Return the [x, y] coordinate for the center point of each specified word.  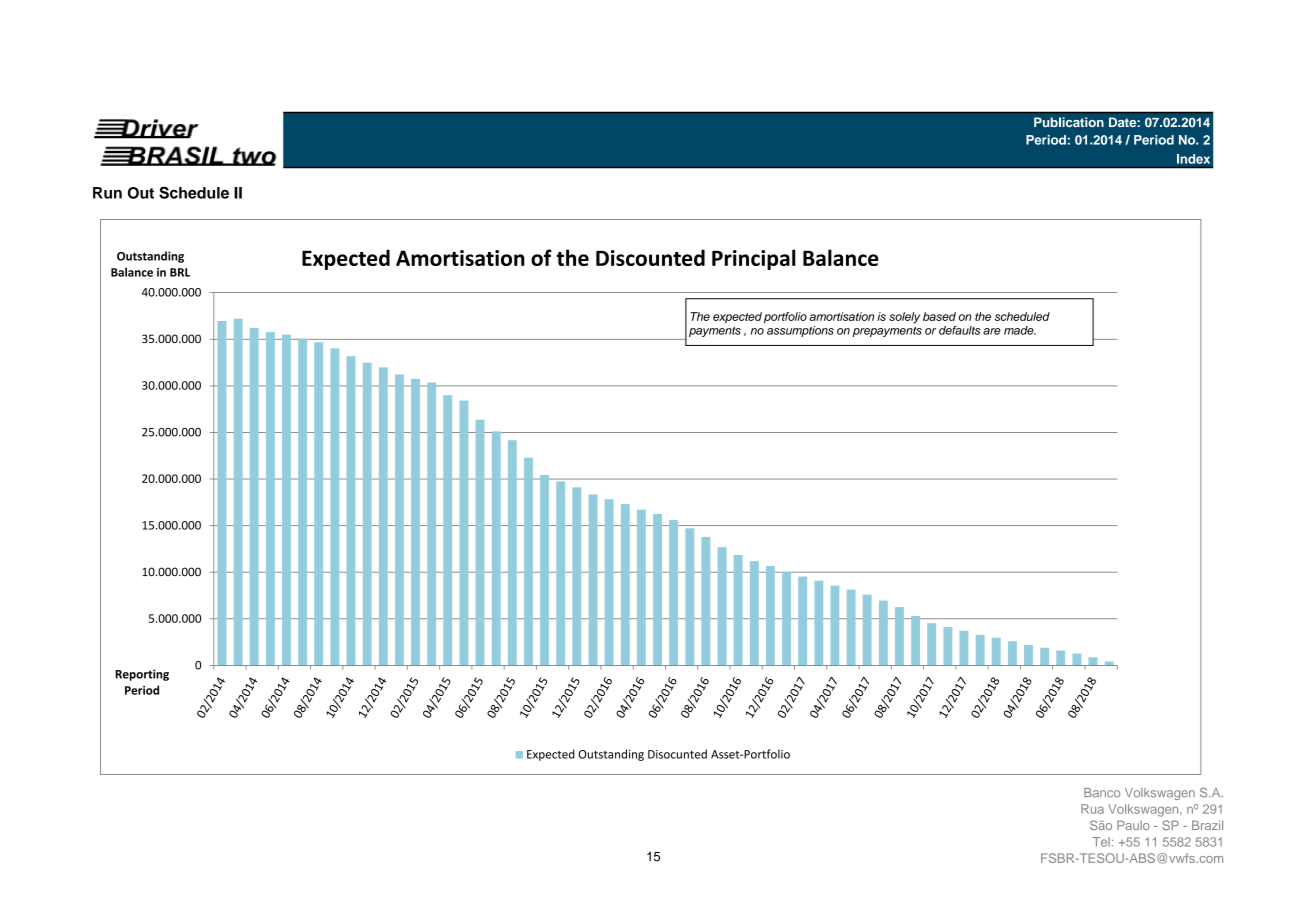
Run [107, 193]
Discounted [650, 257]
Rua [1092, 809]
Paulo [1133, 825]
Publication [1069, 122]
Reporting [142, 675]
